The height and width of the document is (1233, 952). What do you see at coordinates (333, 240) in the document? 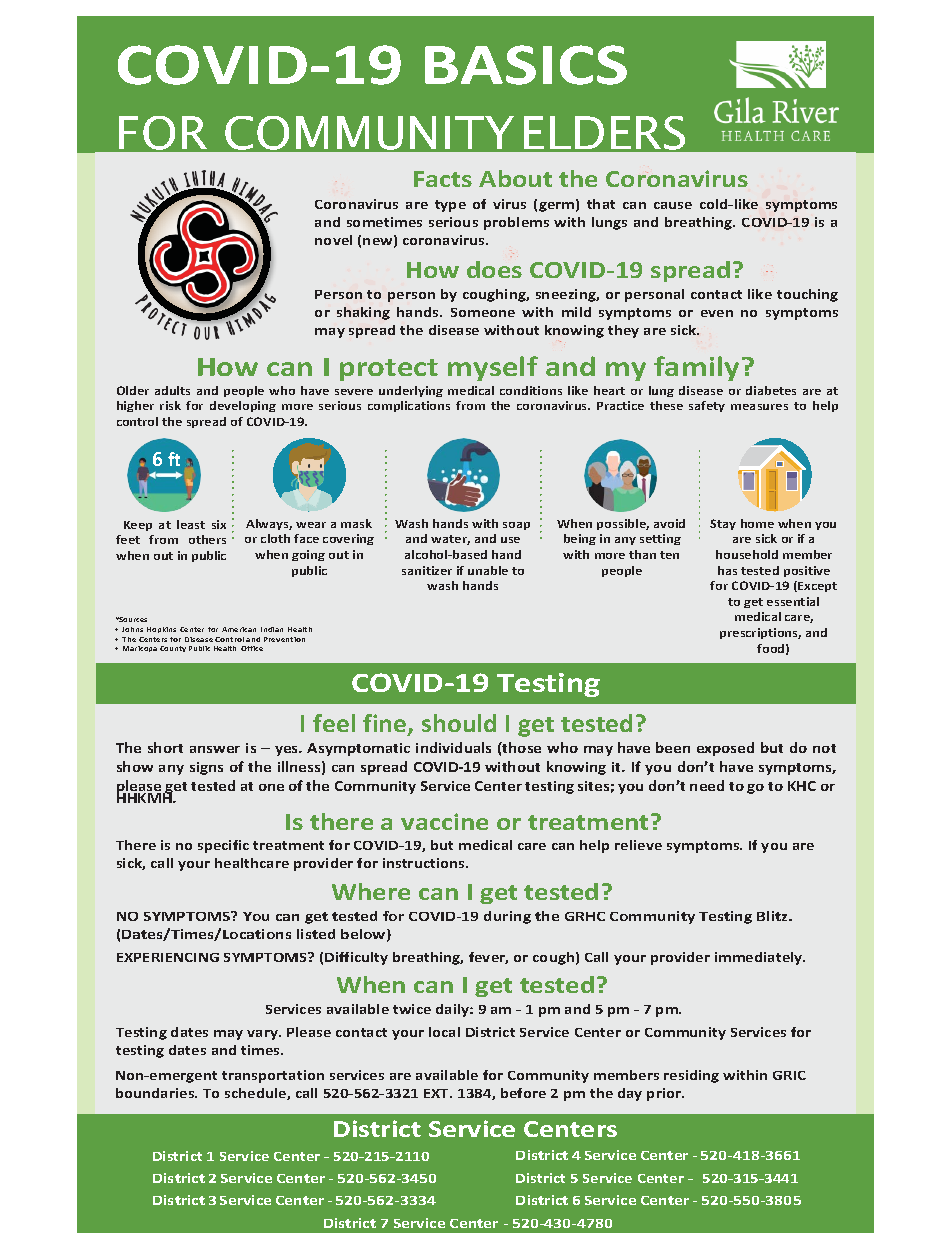
I see `novel` at bounding box center [333, 240].
